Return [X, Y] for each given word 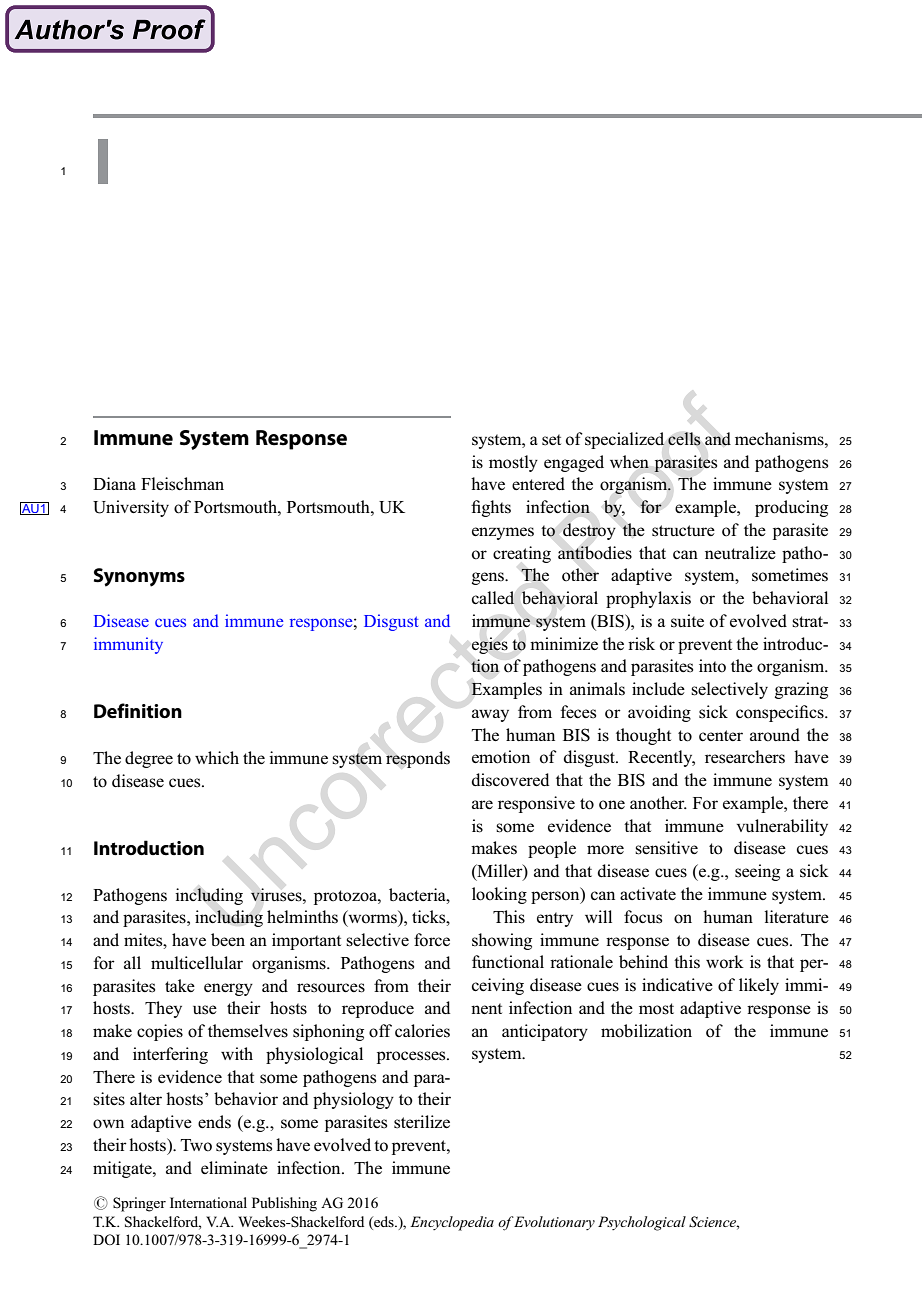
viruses [277, 895]
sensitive [666, 848]
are [482, 804]
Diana [114, 483]
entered [538, 483]
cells [684, 439]
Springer [139, 1204]
